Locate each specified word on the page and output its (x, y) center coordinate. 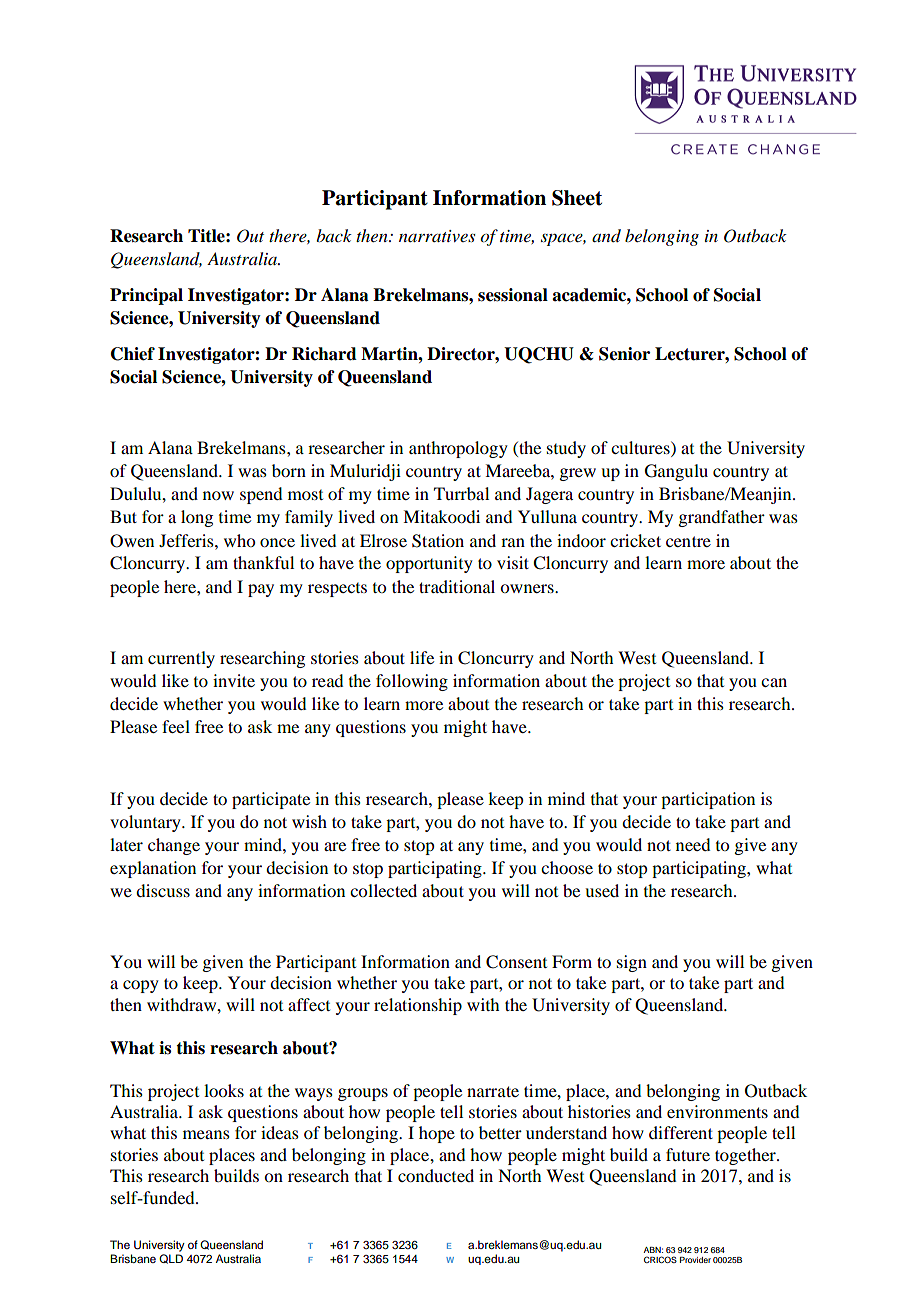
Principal (146, 296)
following (412, 682)
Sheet (577, 198)
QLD (171, 1259)
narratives (437, 236)
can (774, 682)
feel (176, 726)
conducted (436, 1175)
